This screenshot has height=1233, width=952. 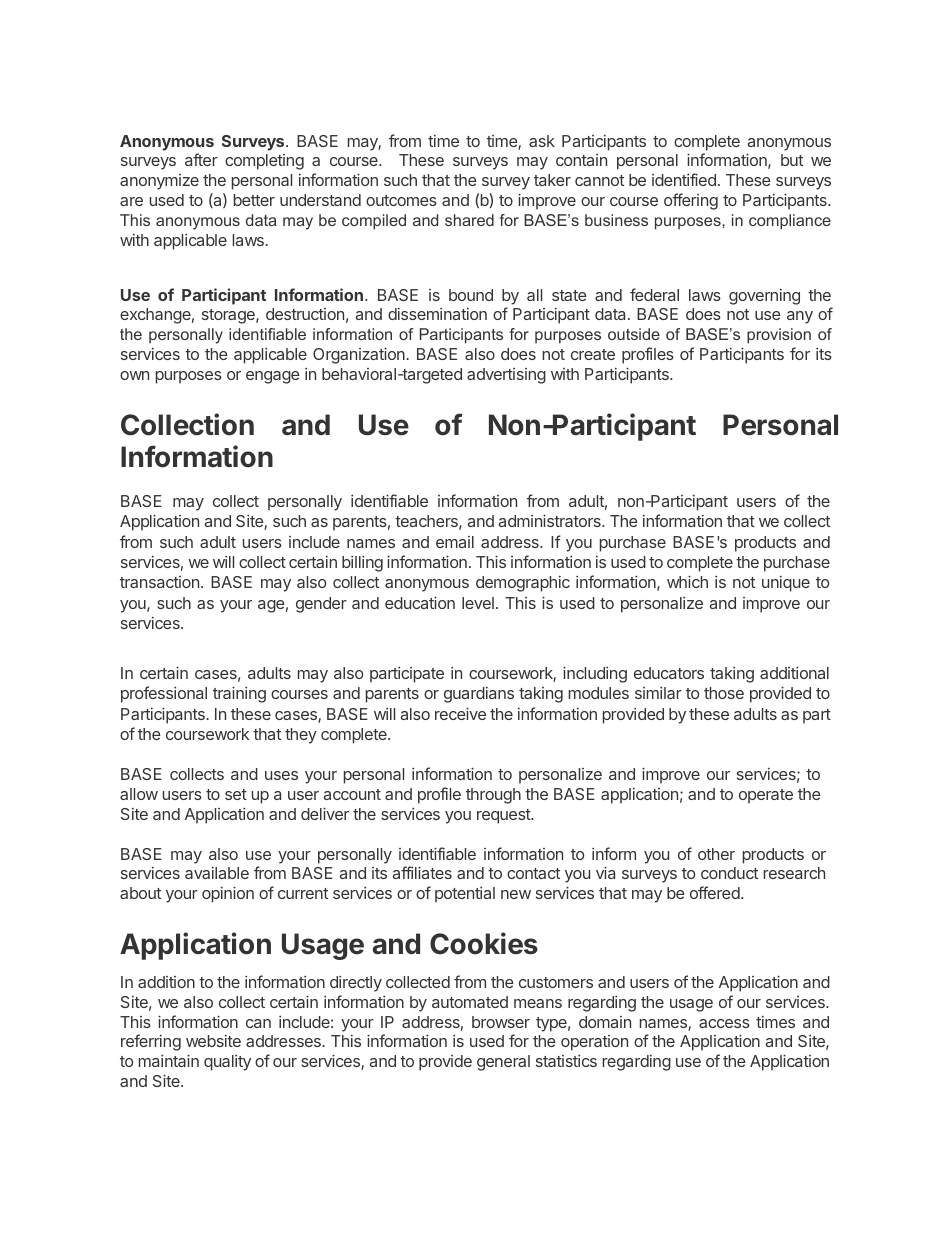 I want to click on set, so click(x=236, y=794).
